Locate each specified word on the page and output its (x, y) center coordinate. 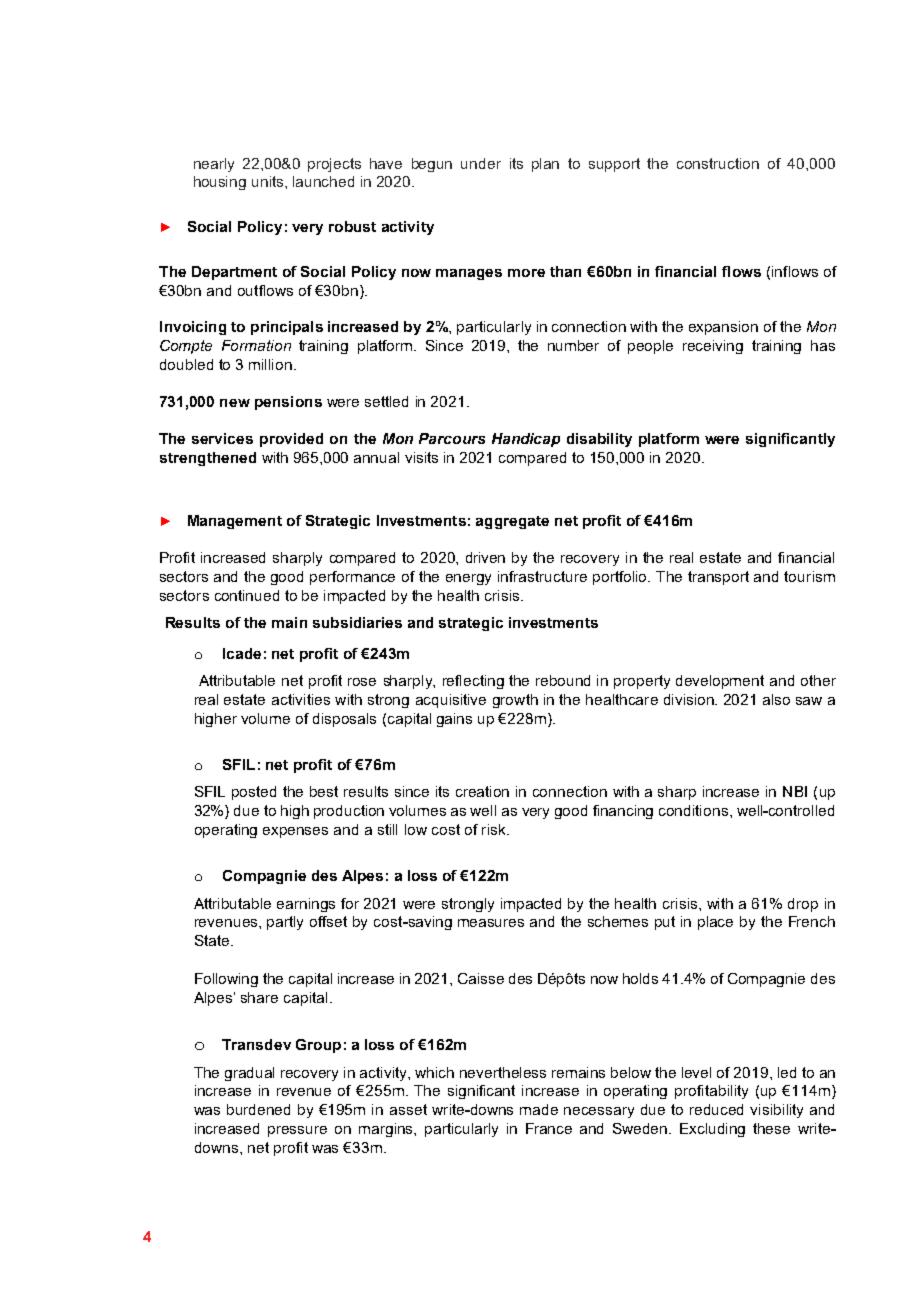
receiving (713, 347)
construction (718, 163)
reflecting (473, 682)
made (539, 1109)
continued (247, 595)
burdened (258, 1109)
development (720, 682)
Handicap (526, 440)
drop (803, 905)
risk (495, 829)
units (269, 181)
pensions (288, 403)
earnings (306, 905)
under (481, 163)
